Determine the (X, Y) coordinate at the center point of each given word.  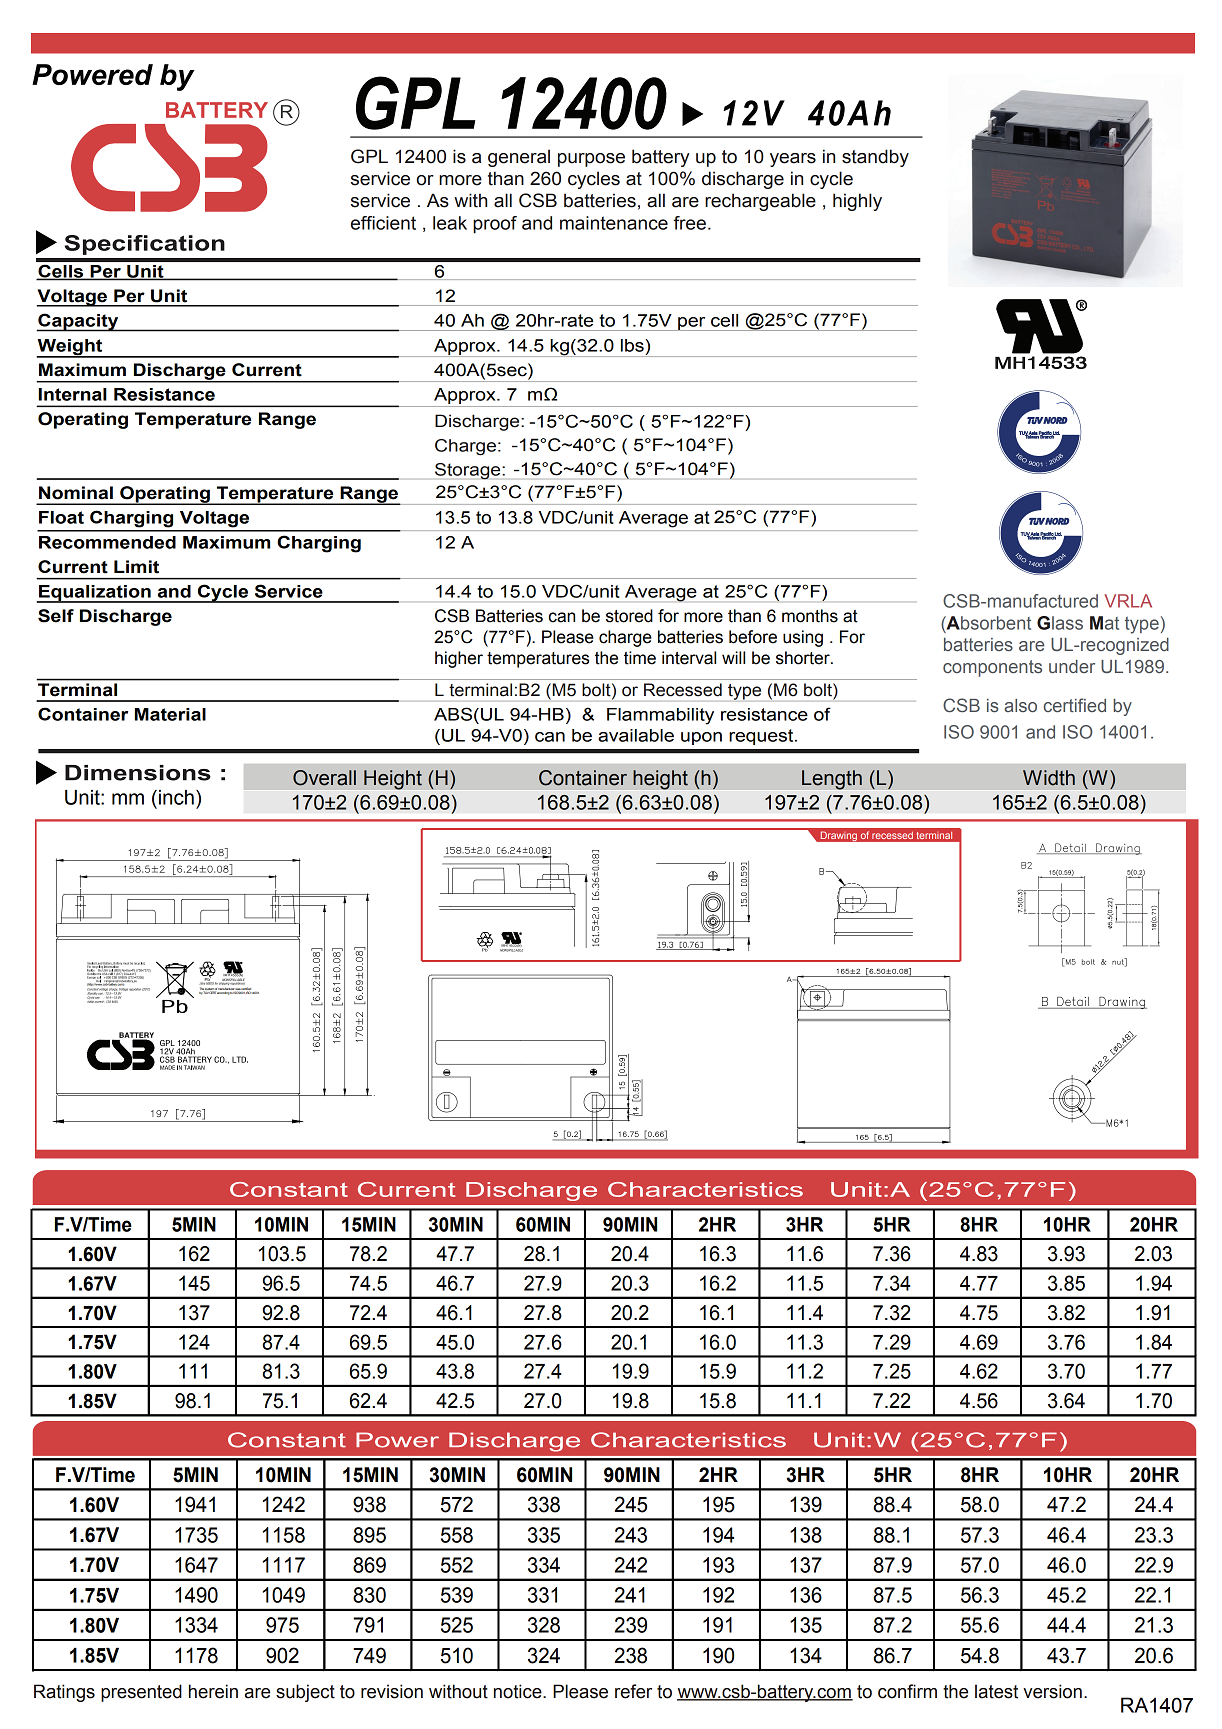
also (1020, 705)
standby (875, 158)
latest (996, 1691)
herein (213, 1691)
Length (832, 780)
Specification (145, 245)
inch (176, 797)
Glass (1060, 623)
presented (141, 1693)
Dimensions (138, 773)
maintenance (614, 223)
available (636, 735)
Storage (469, 471)
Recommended (107, 542)
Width (1049, 778)
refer (633, 1691)
